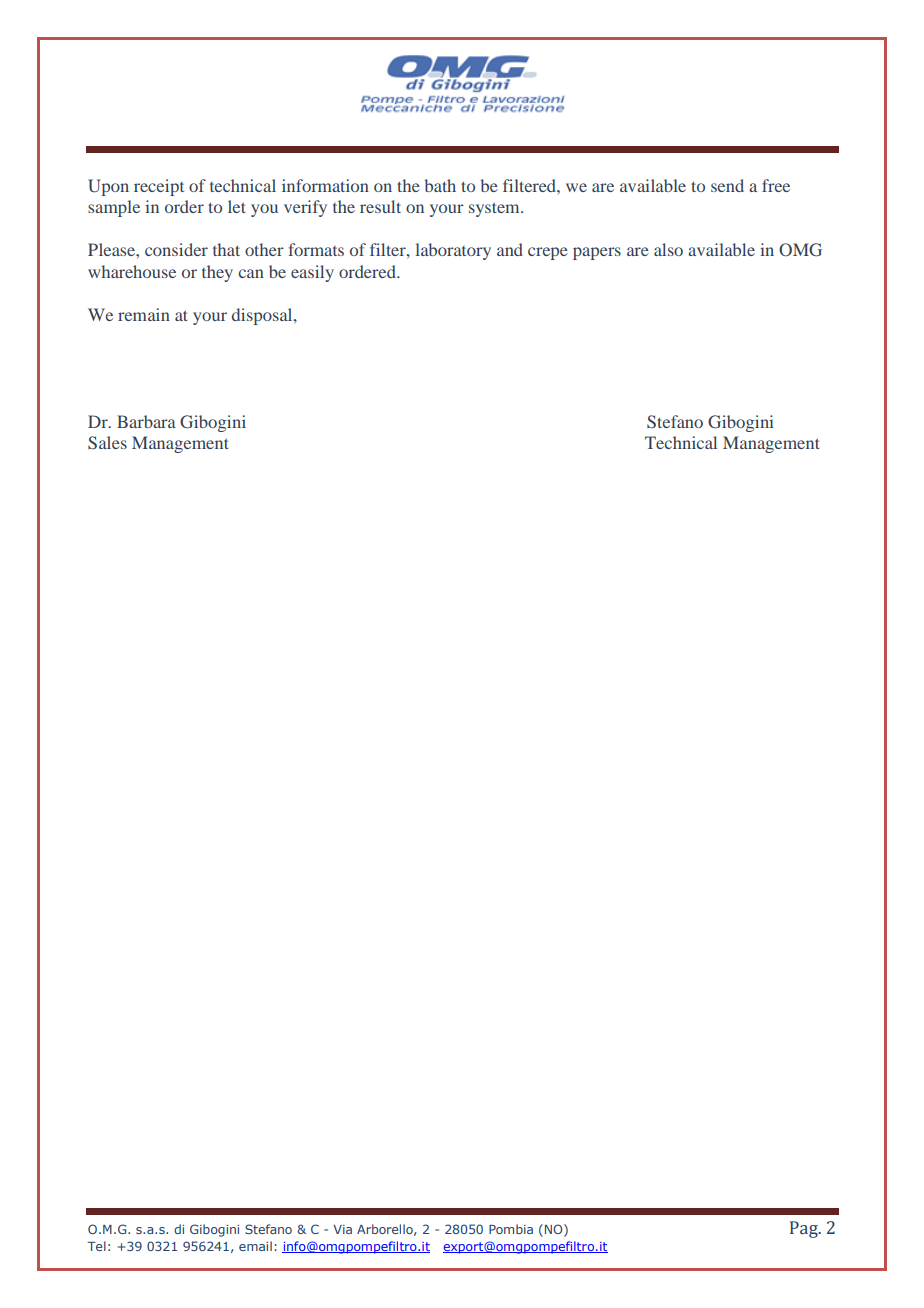 Image resolution: width=924 pixels, height=1308 pixels. I want to click on bath, so click(440, 185).
